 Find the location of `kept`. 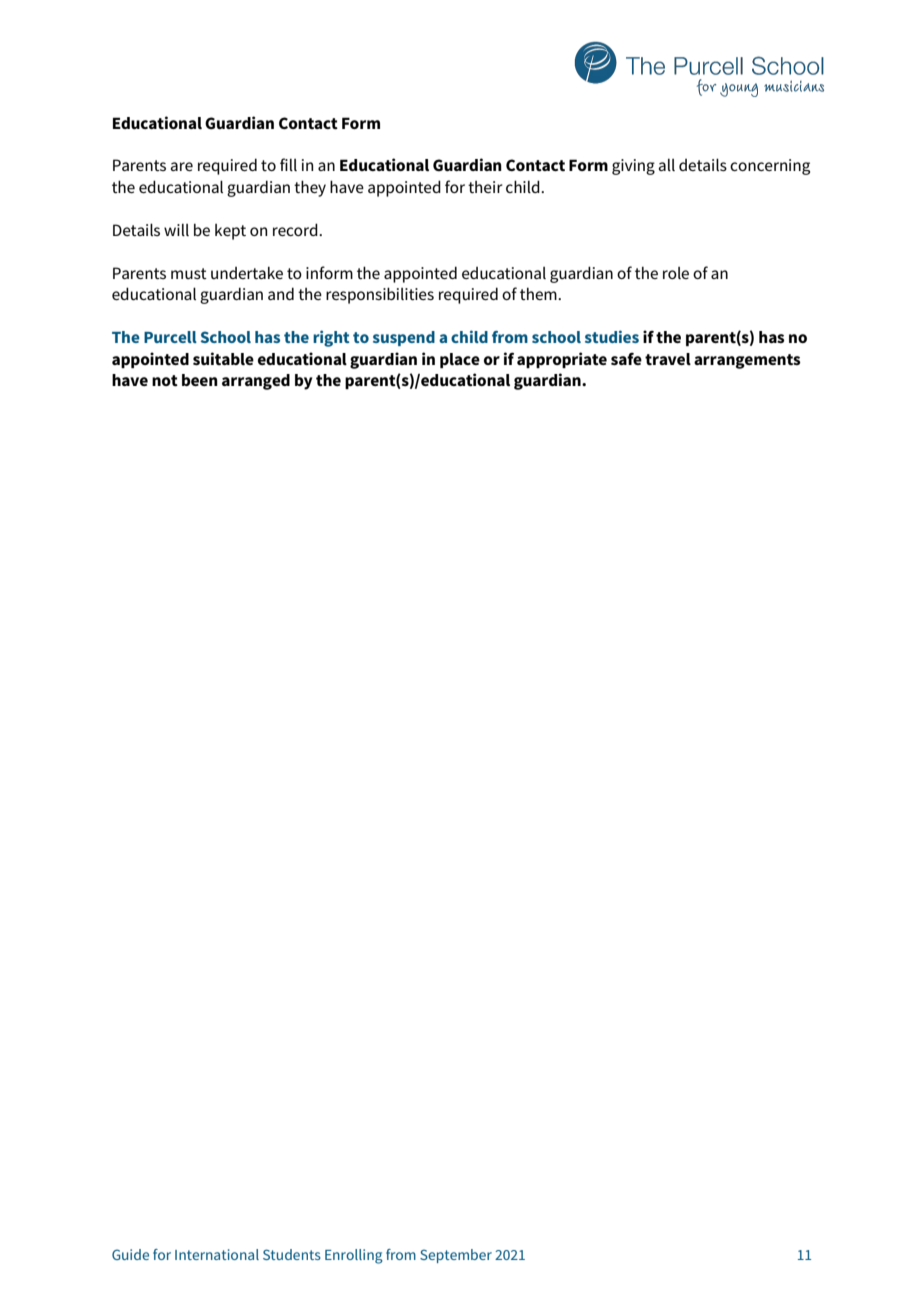

kept is located at coordinates (230, 232).
